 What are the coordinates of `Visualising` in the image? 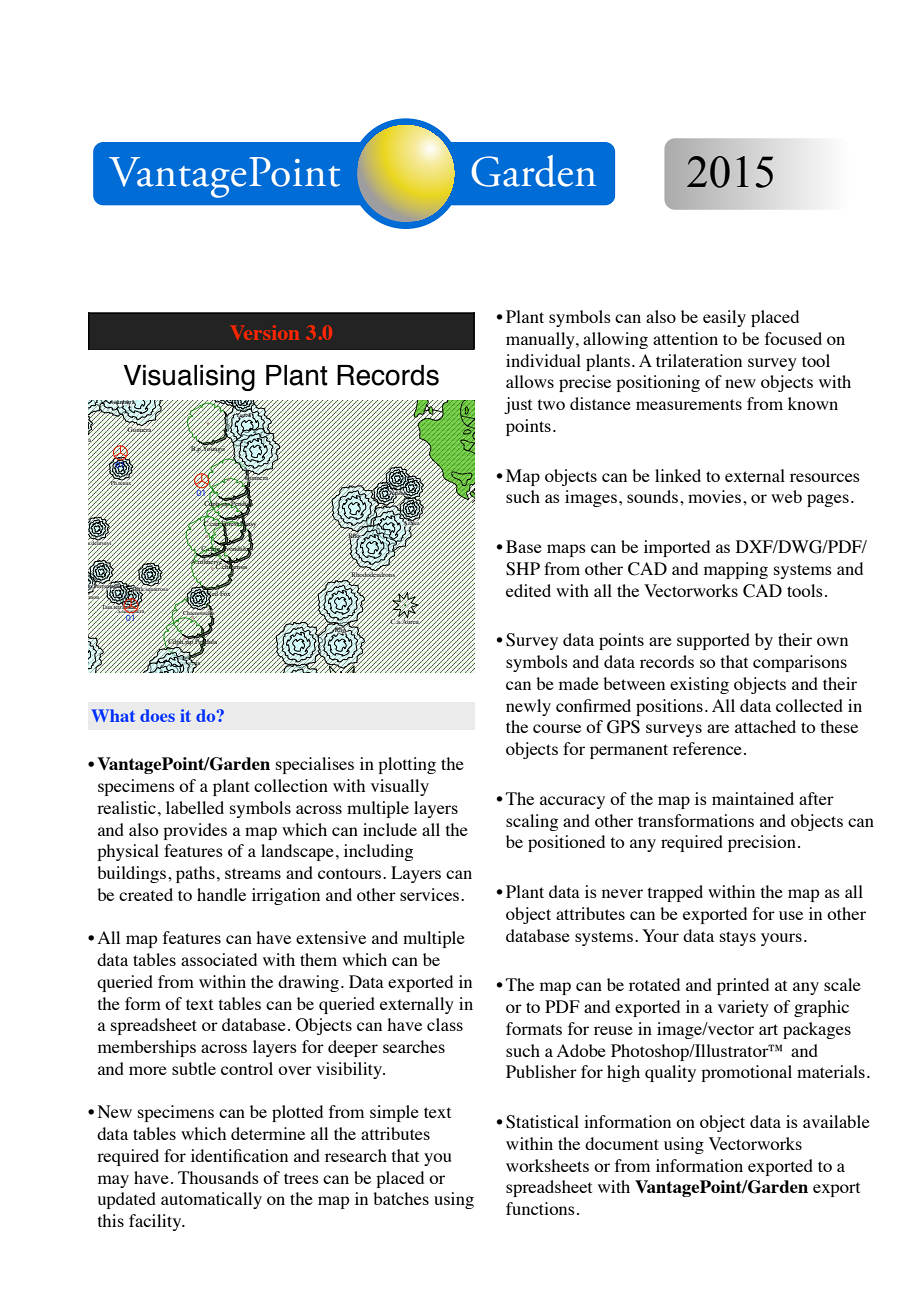 It's located at (189, 378).
